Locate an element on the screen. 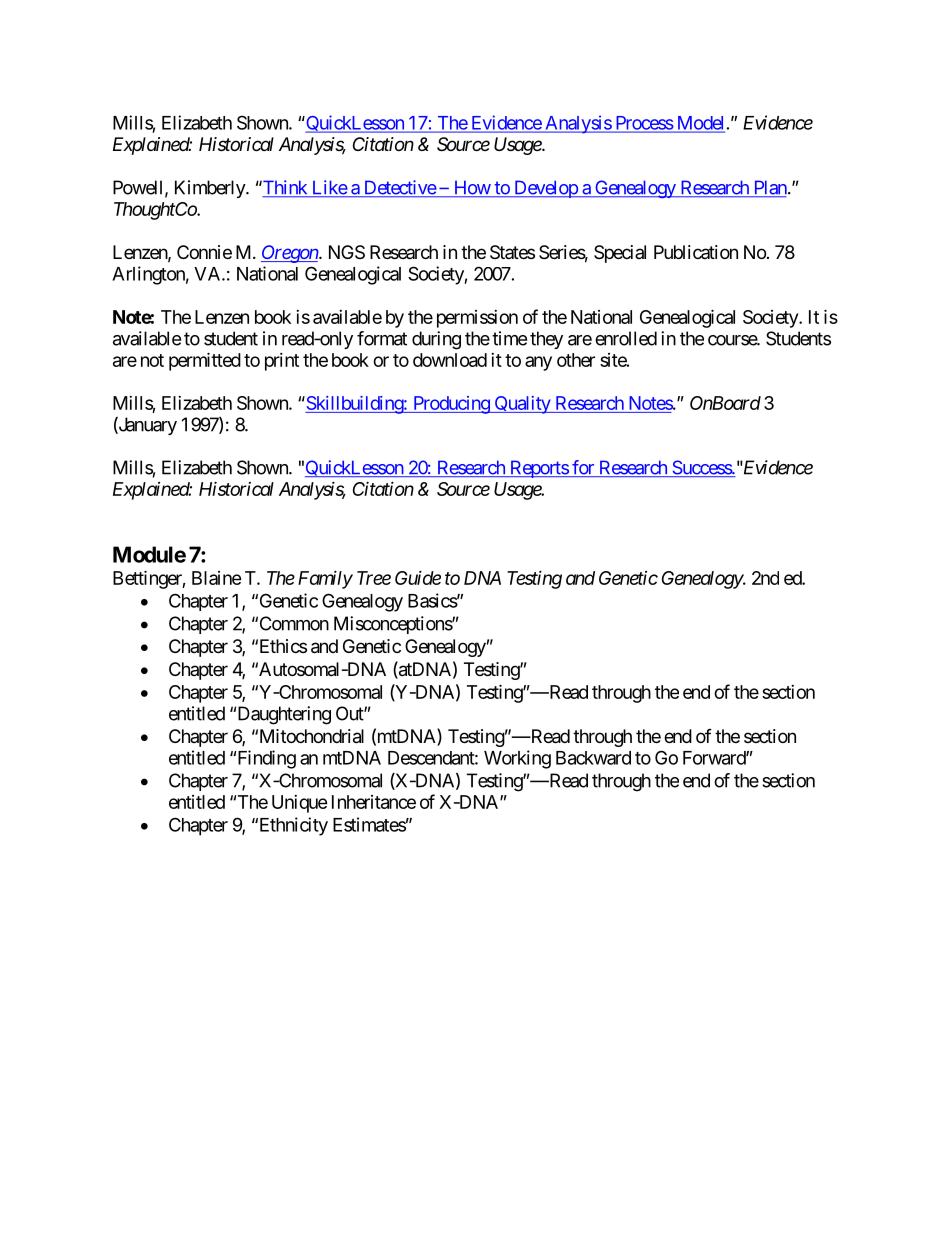  Publication is located at coordinates (696, 252).
